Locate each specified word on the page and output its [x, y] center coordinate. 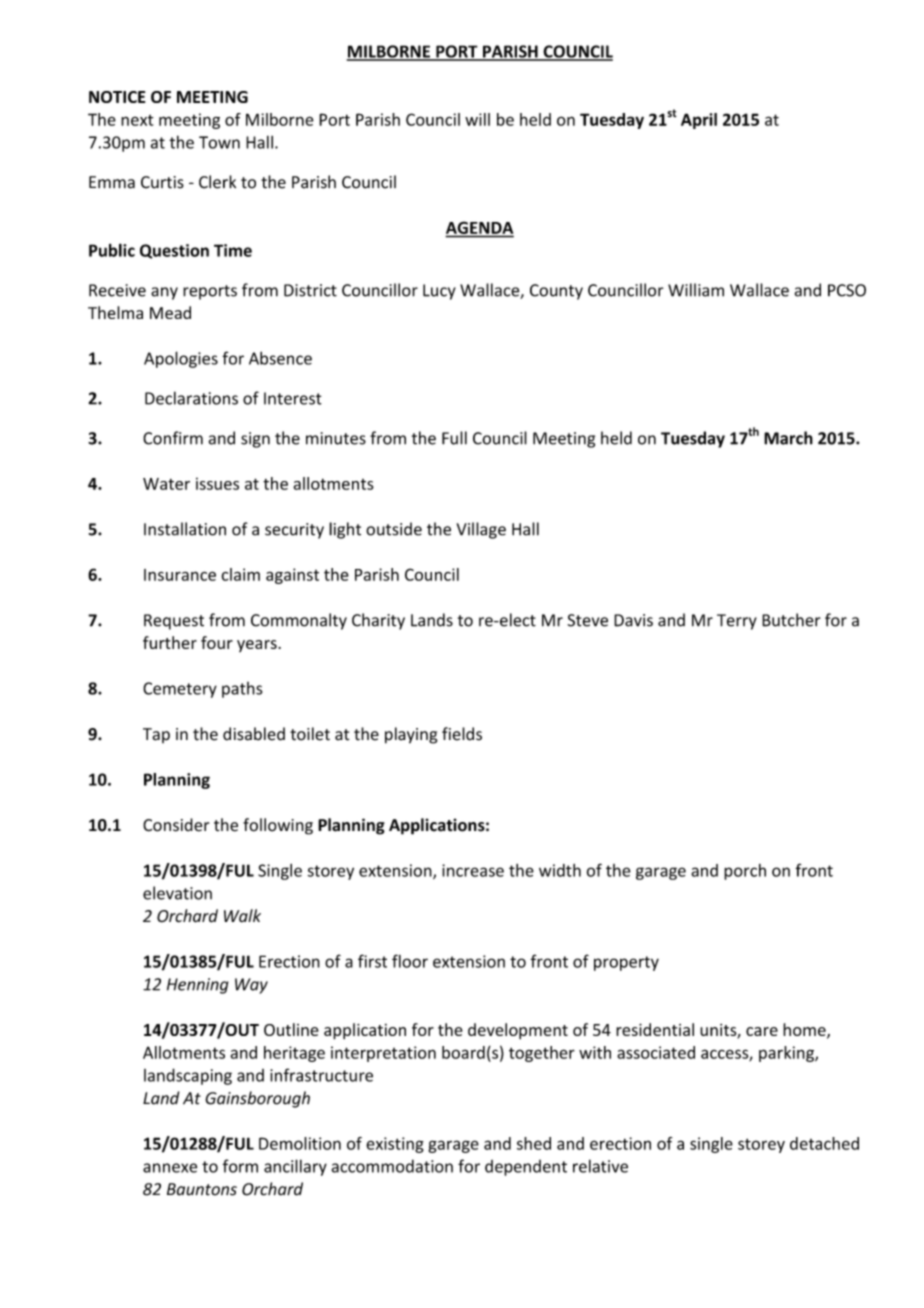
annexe [170, 1168]
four [217, 642]
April [699, 121]
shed [534, 1143]
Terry [737, 622]
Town [219, 142]
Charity [378, 621]
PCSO [847, 290]
